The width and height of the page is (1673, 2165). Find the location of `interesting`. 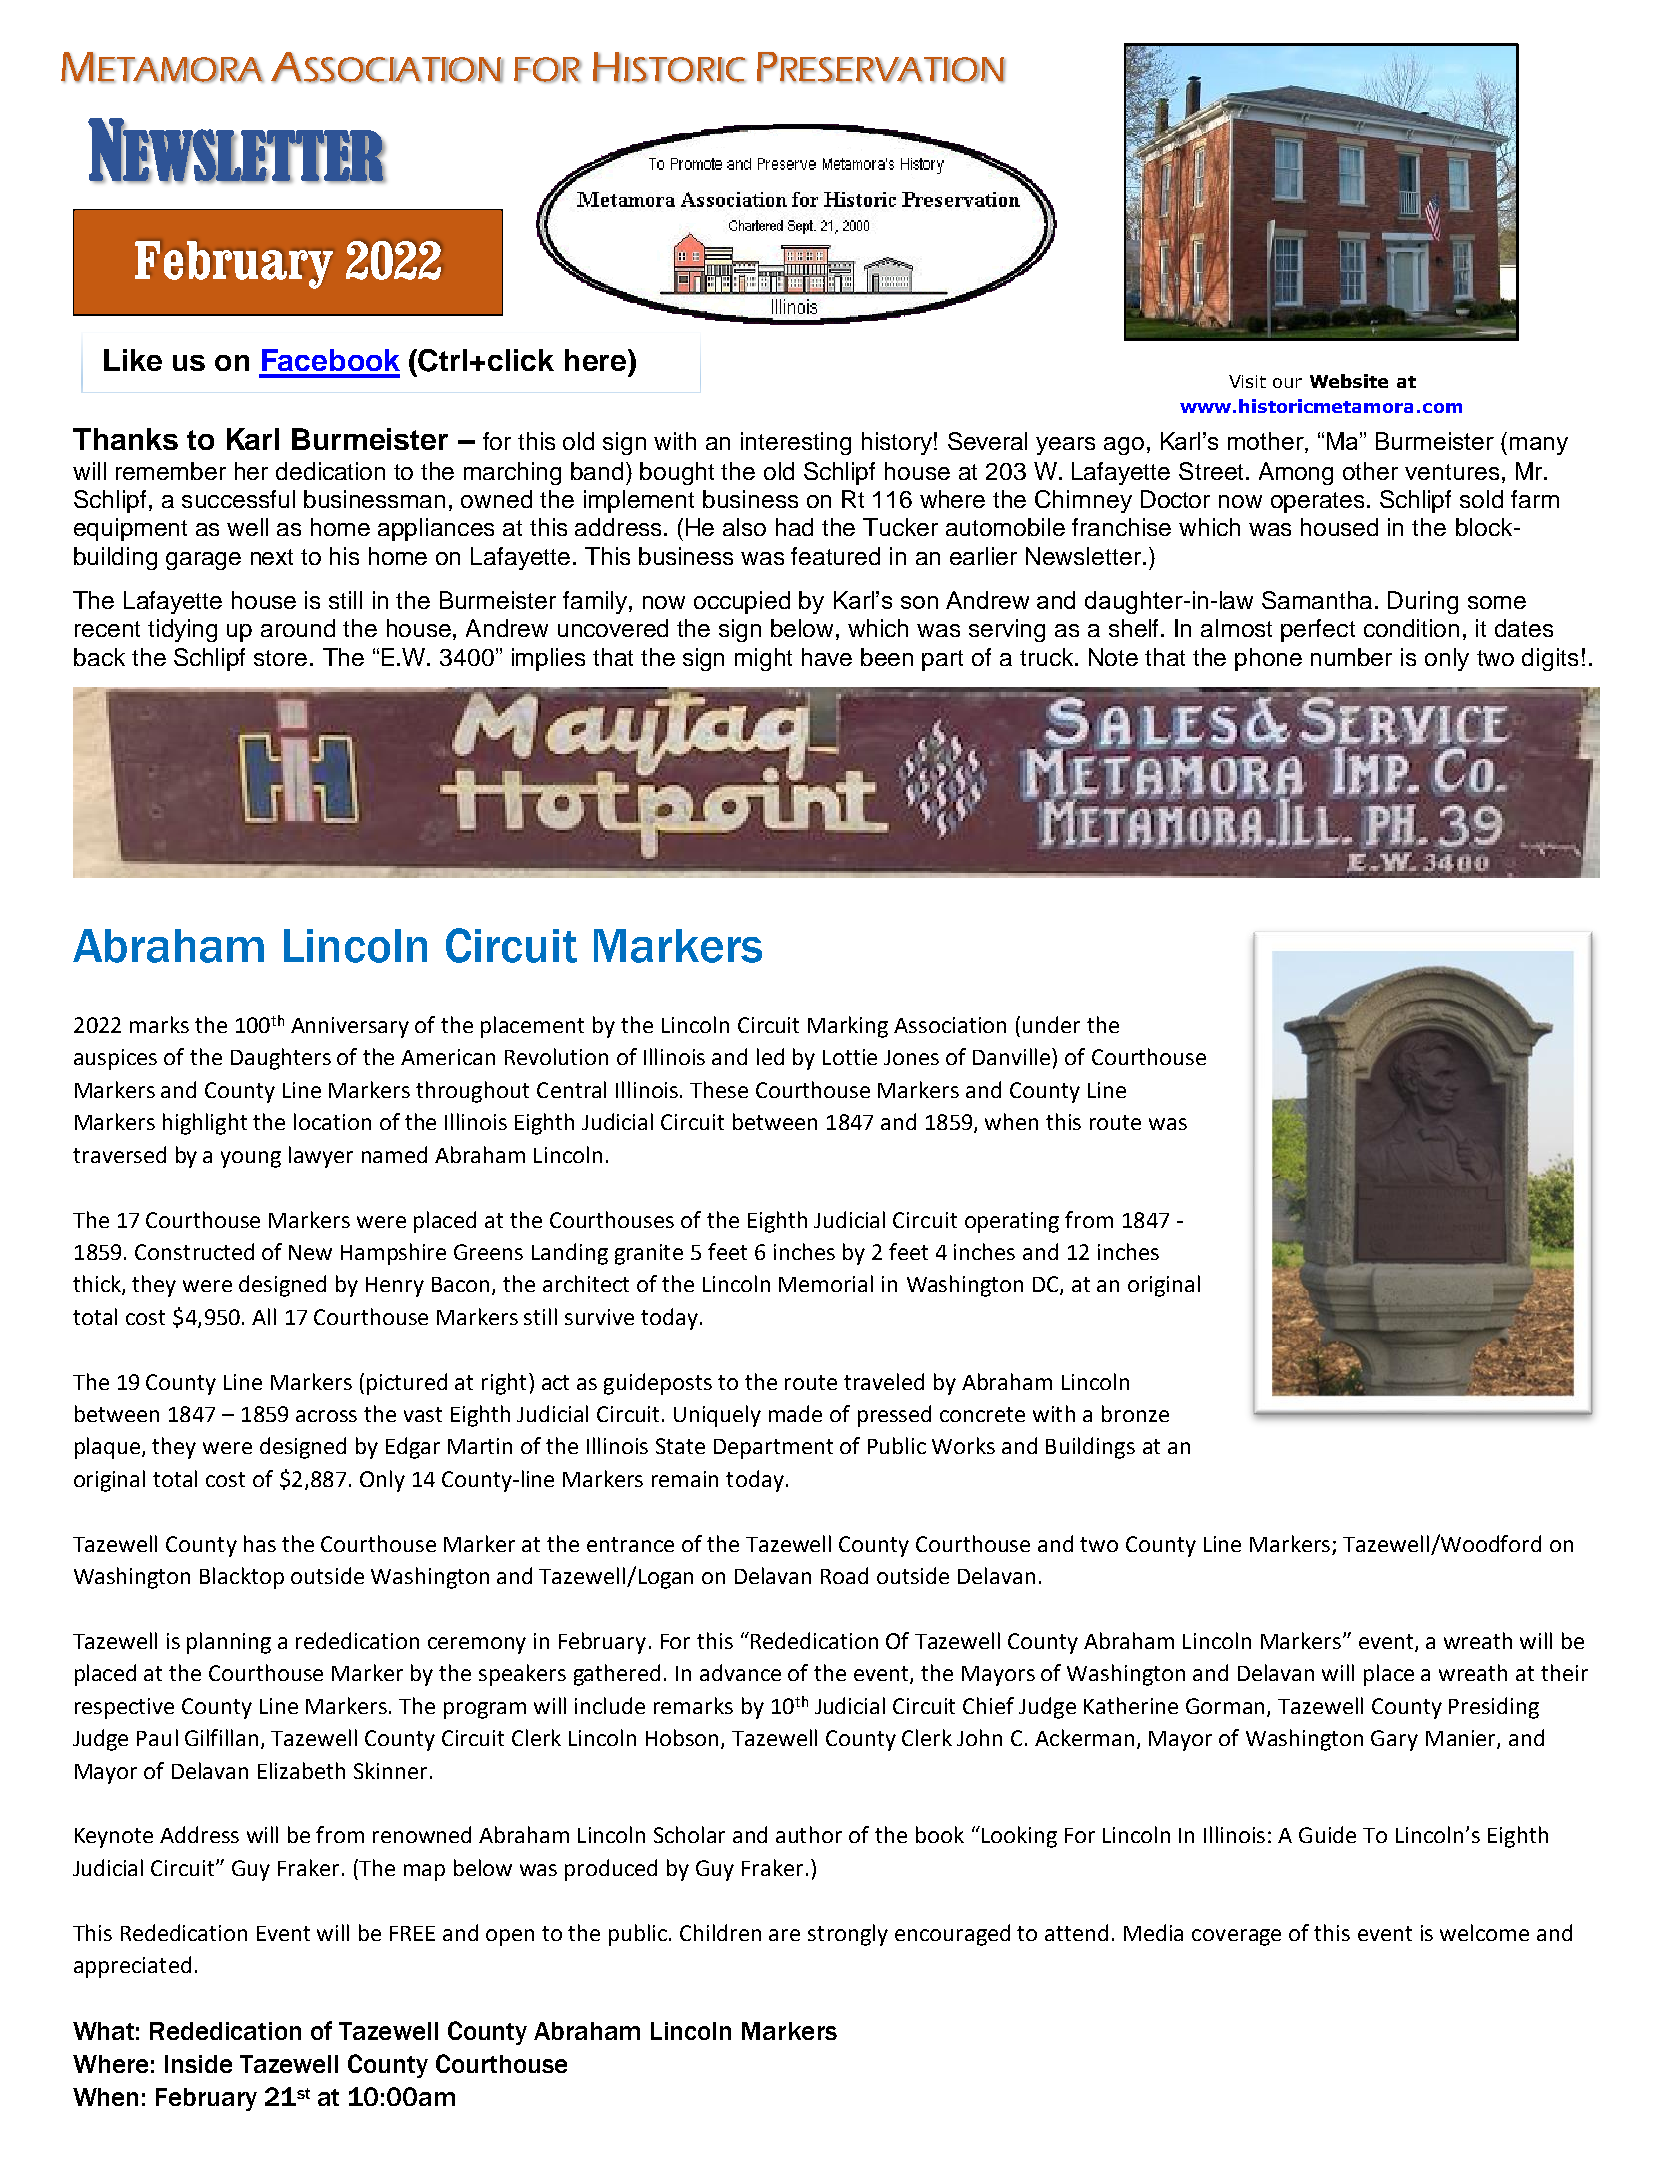

interesting is located at coordinates (796, 443).
